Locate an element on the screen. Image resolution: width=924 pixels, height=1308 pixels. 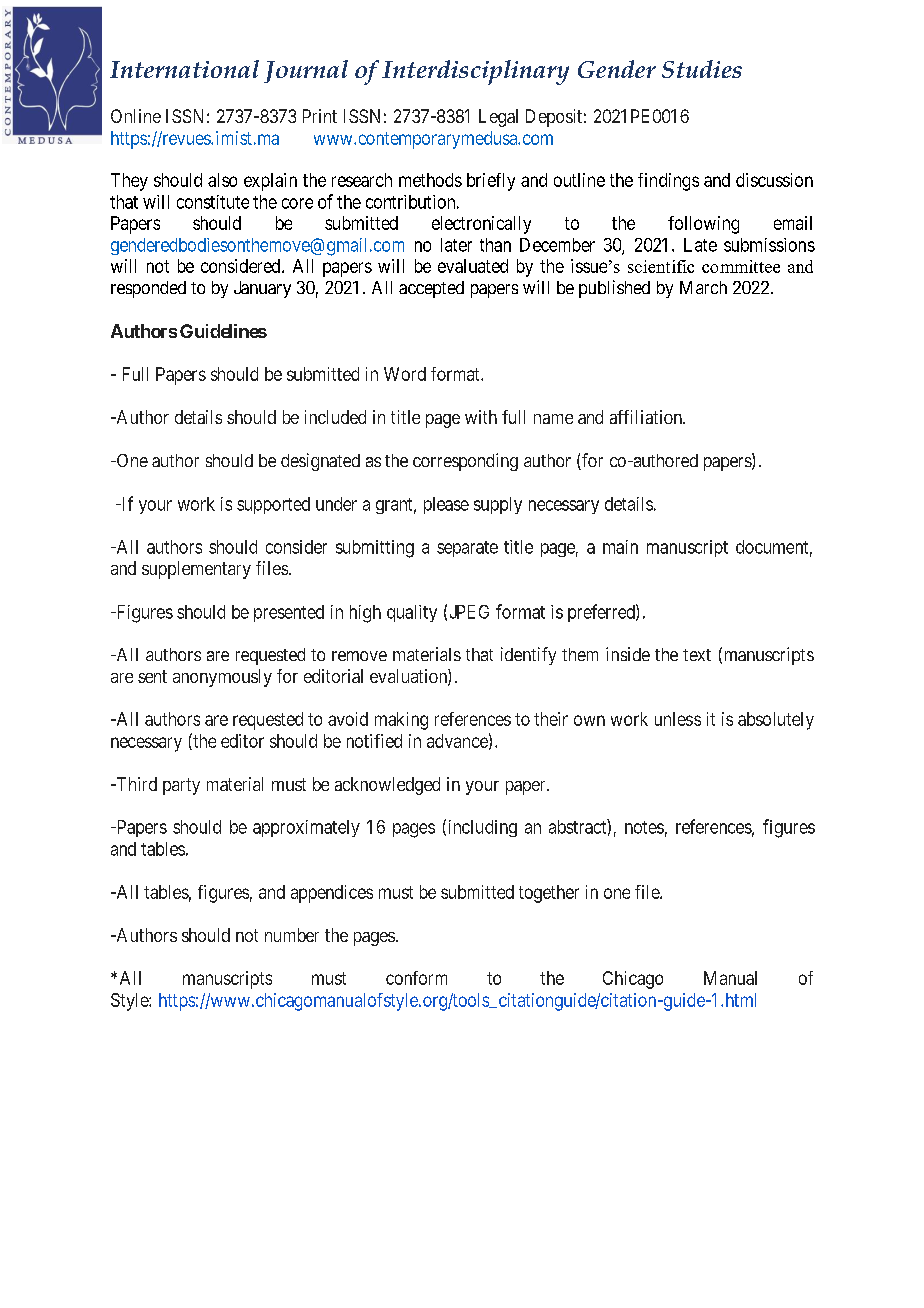
January is located at coordinates (262, 289).
